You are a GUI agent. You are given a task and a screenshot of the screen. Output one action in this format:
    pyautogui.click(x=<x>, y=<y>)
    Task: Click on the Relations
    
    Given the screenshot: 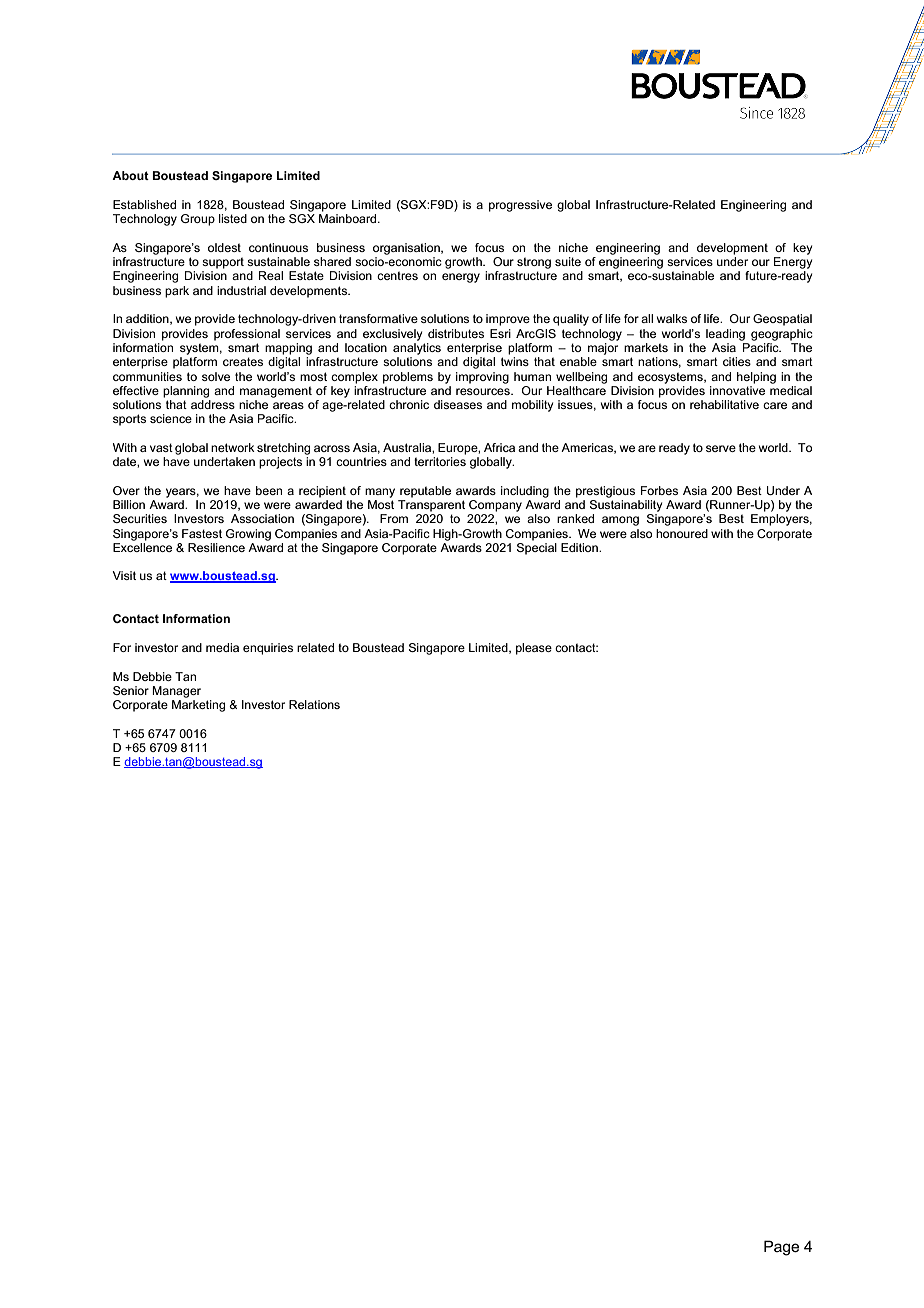 What is the action you would take?
    pyautogui.click(x=314, y=704)
